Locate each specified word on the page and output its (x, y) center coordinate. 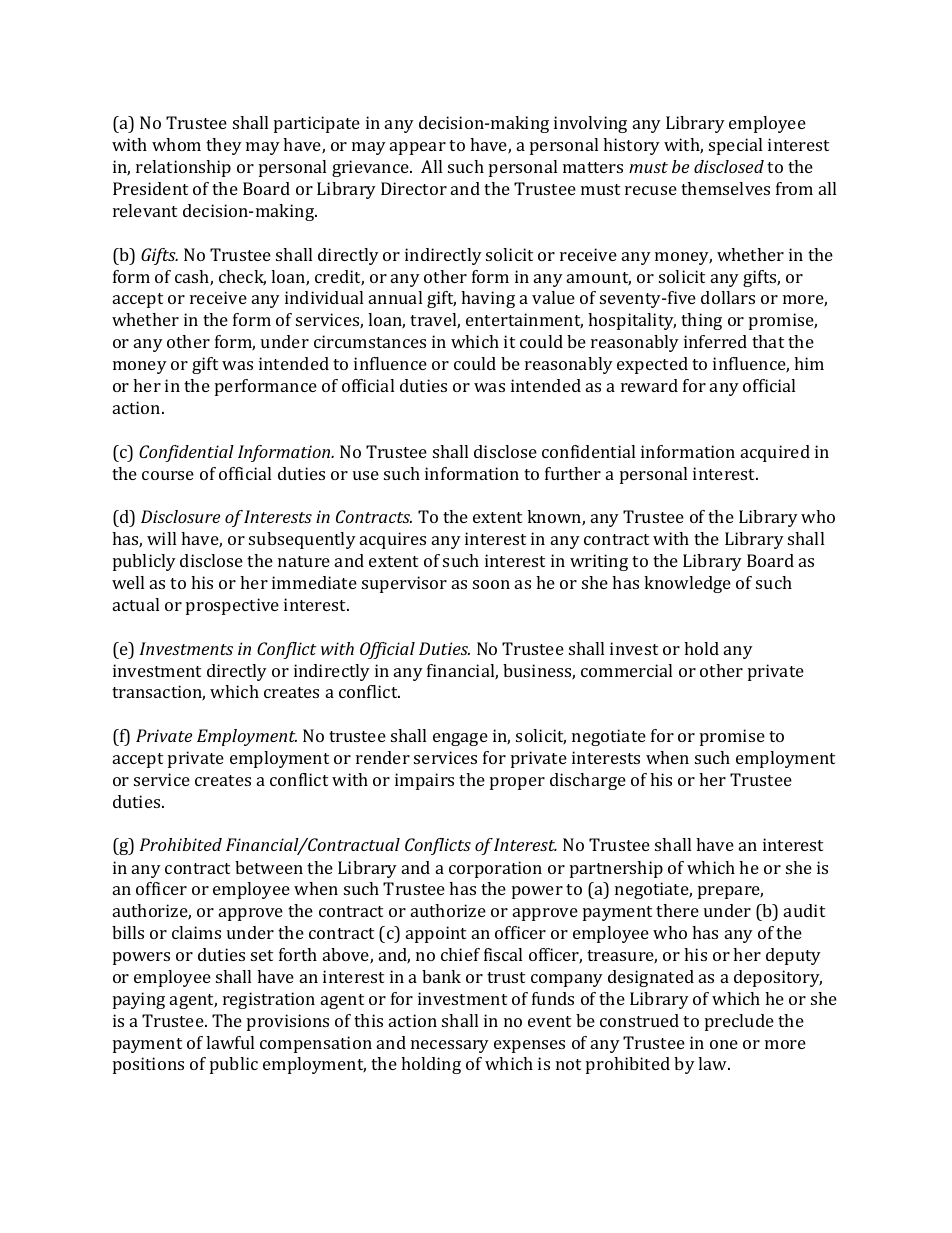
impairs (424, 781)
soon (491, 584)
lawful (230, 1042)
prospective (232, 606)
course (168, 475)
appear (418, 148)
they (224, 146)
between (269, 867)
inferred (715, 341)
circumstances (370, 341)
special (735, 146)
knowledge (687, 584)
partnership (616, 869)
